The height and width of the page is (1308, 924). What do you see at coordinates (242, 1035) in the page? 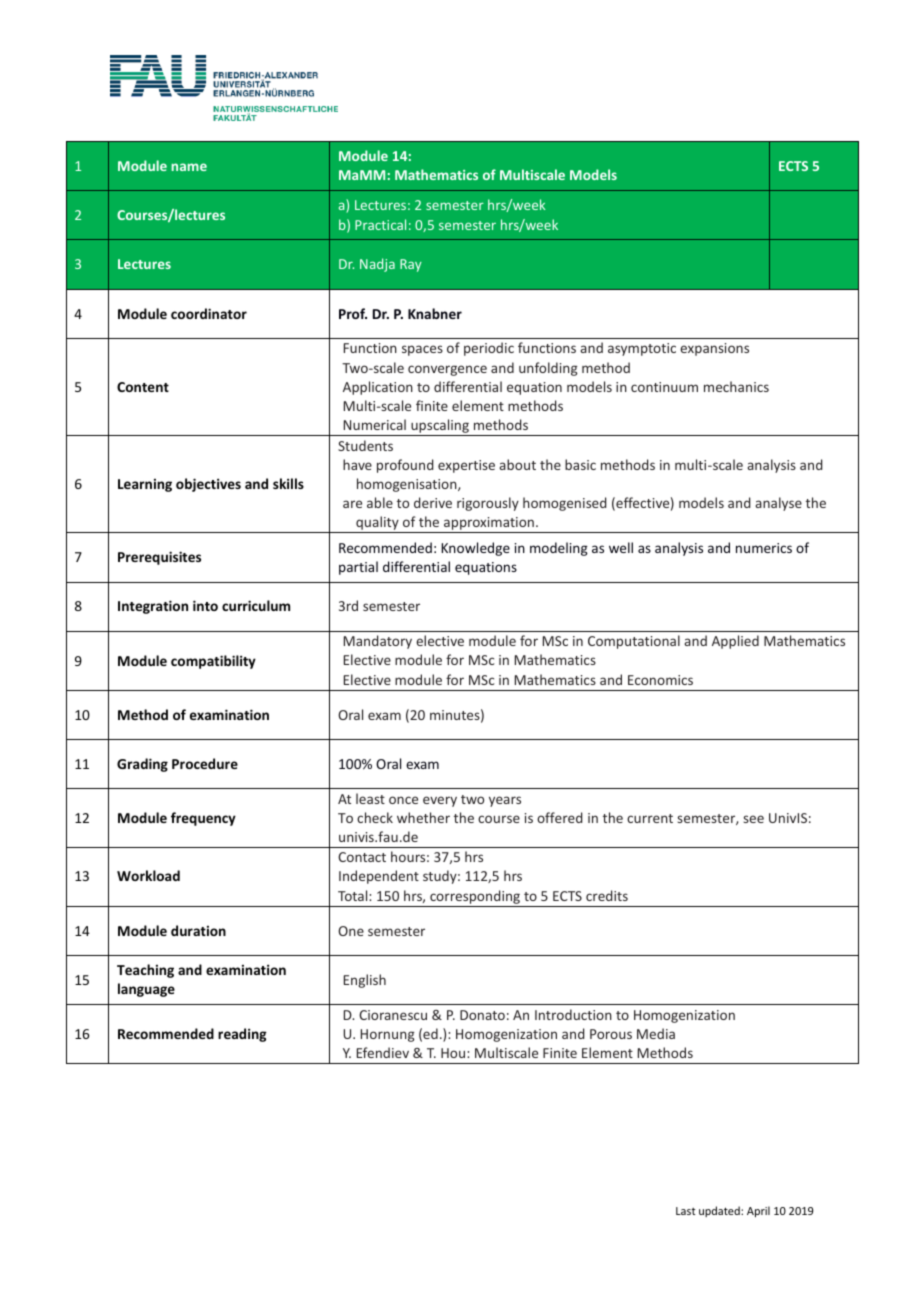
I see `reading` at bounding box center [242, 1035].
